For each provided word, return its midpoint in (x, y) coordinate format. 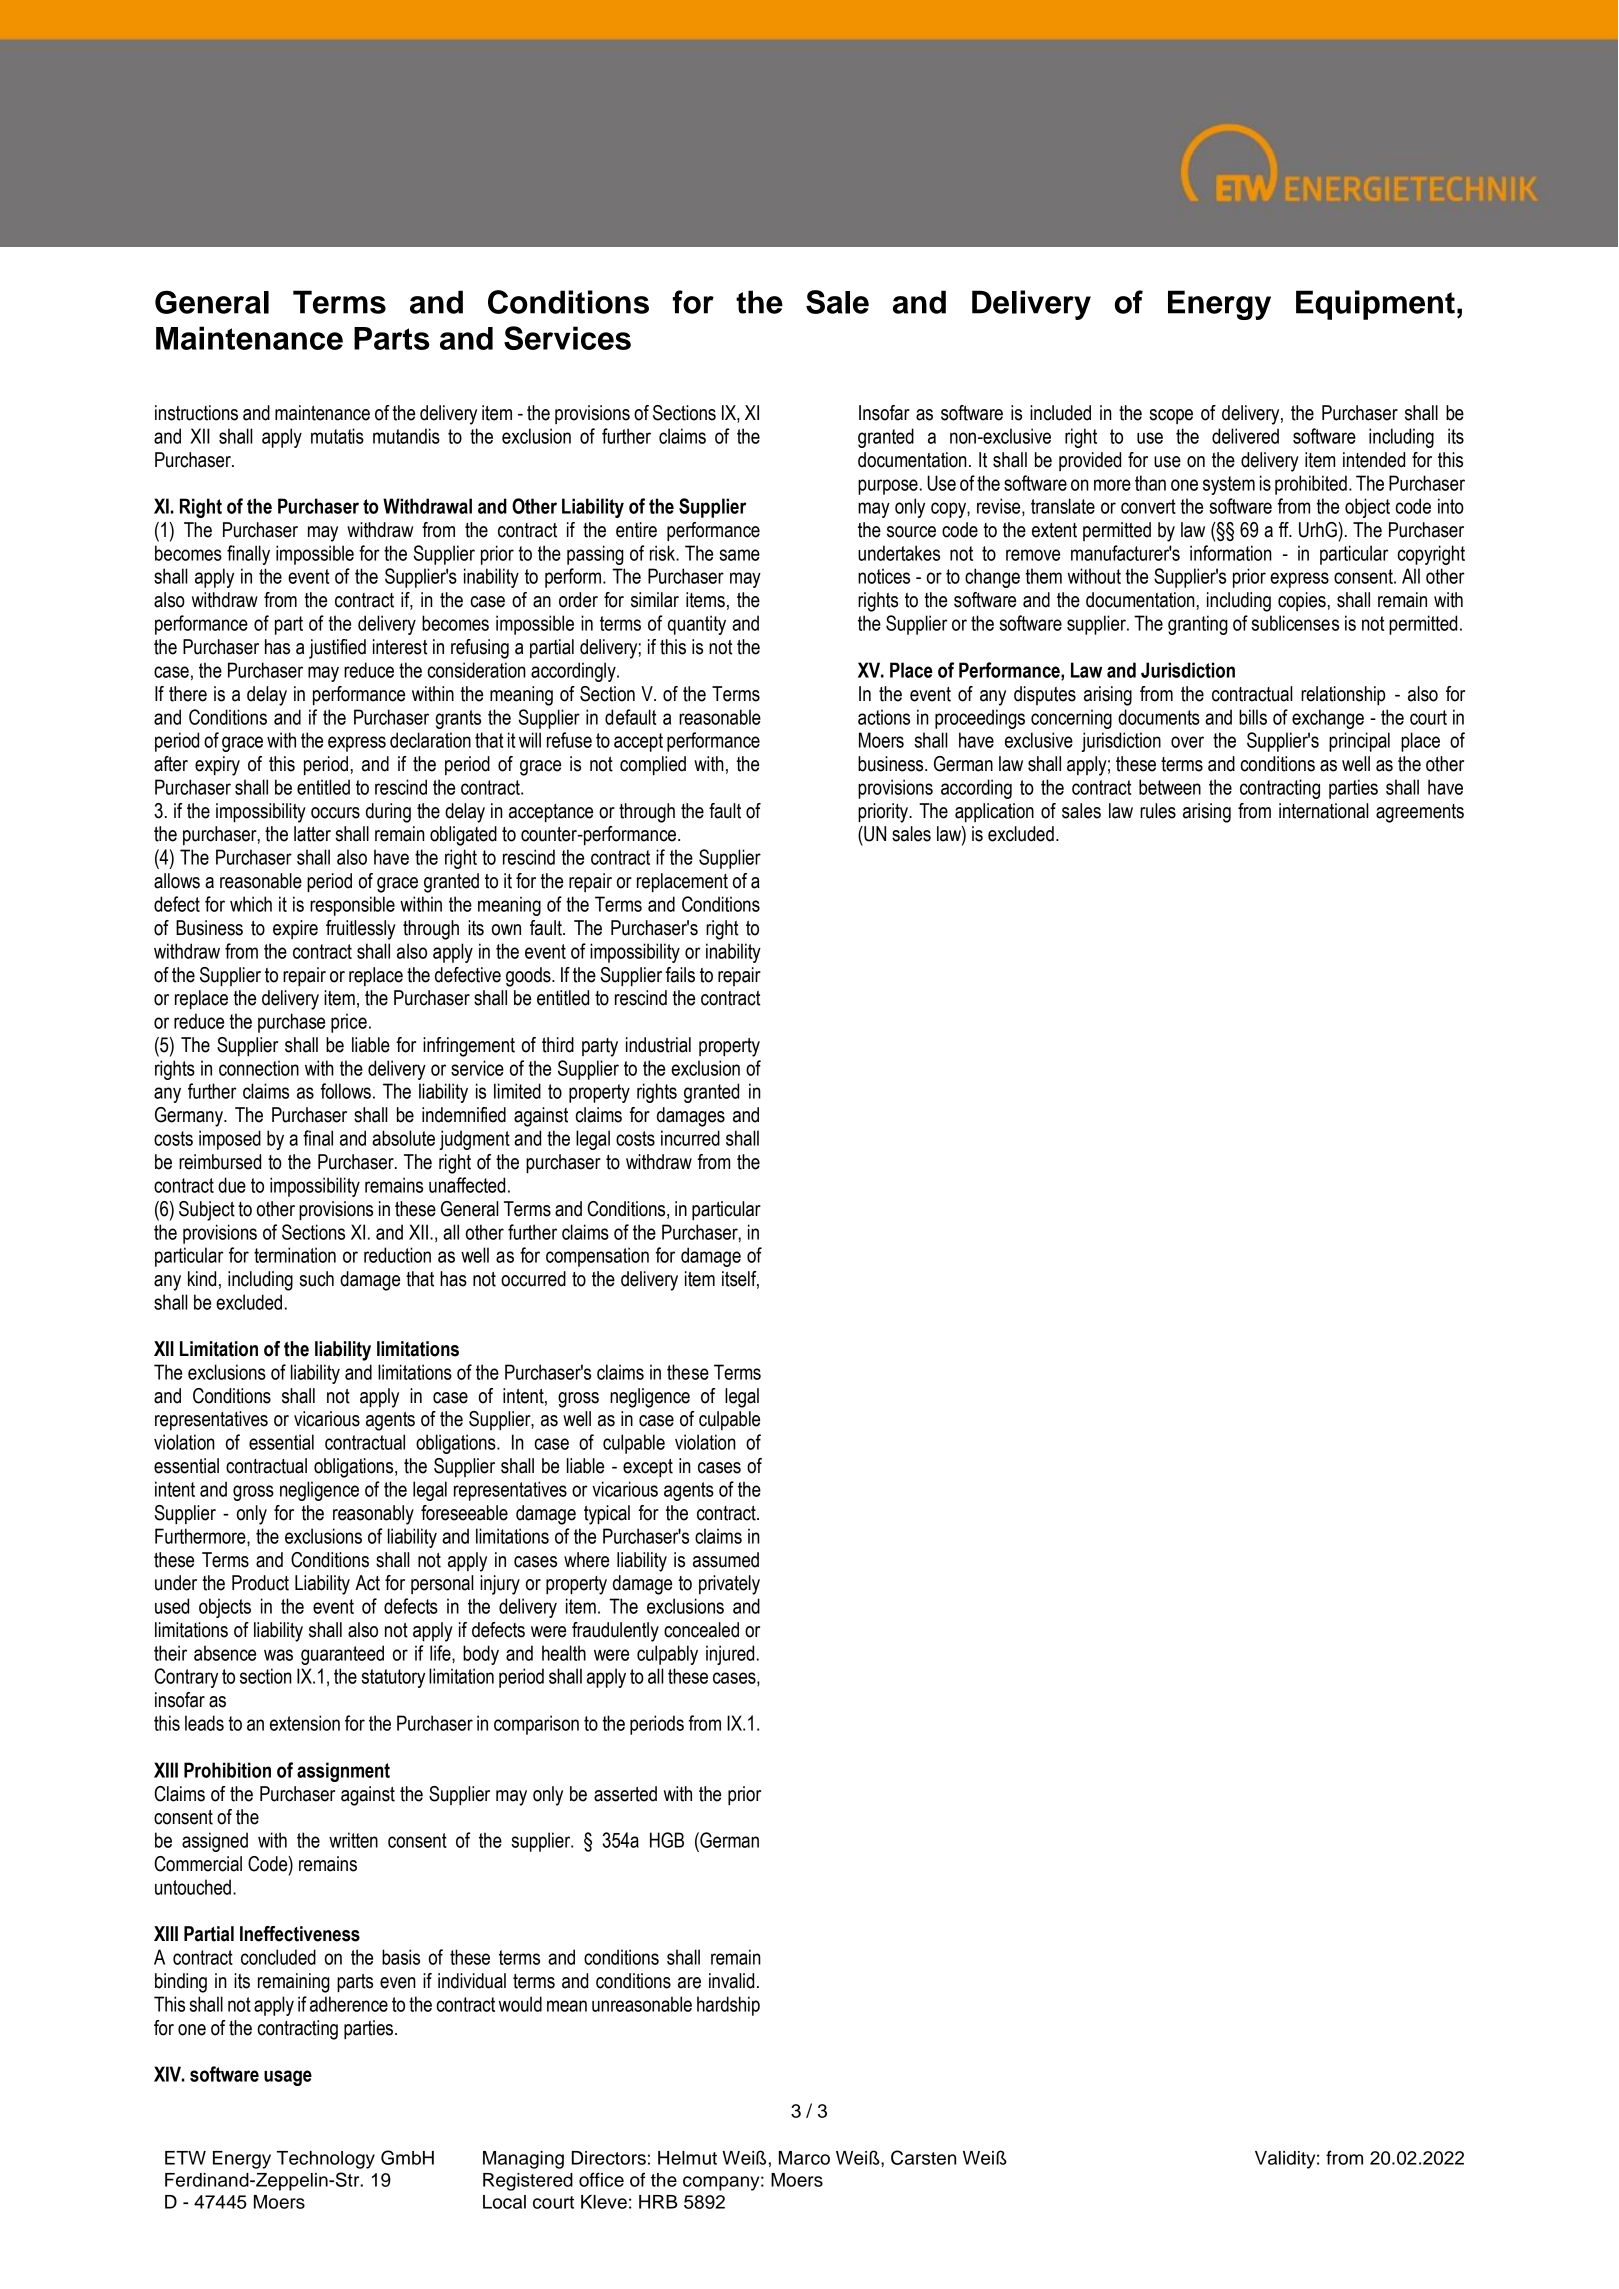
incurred (690, 1138)
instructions (196, 413)
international (1324, 811)
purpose (888, 487)
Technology (326, 2160)
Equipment (1375, 305)
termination (295, 1255)
